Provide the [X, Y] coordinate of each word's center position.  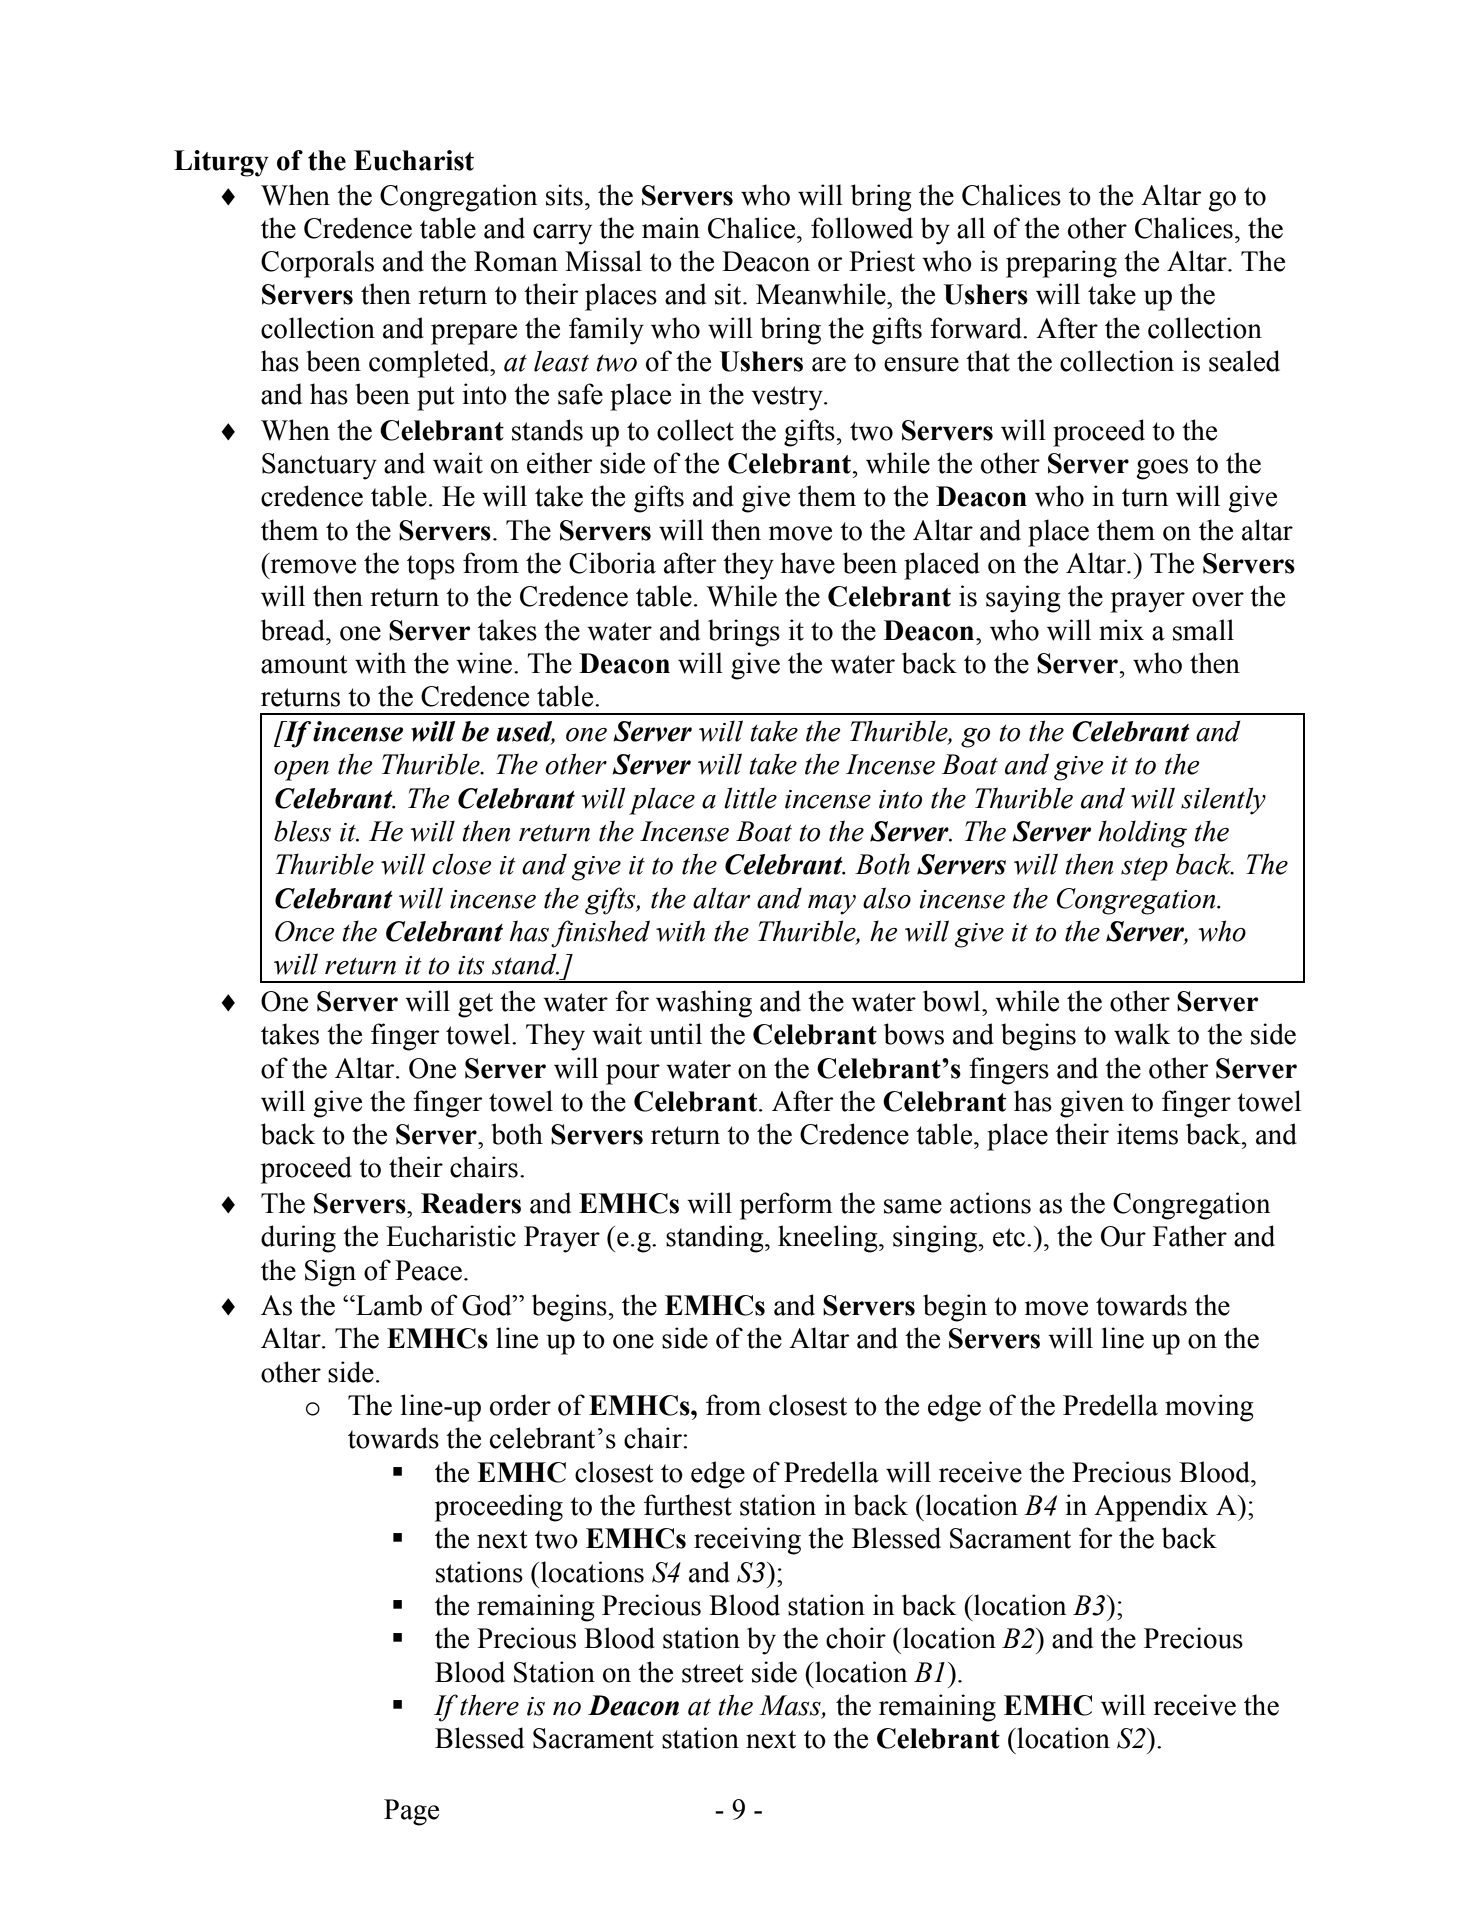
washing [704, 1004]
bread [294, 630]
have [808, 563]
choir [856, 1638]
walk [1142, 1034]
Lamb [388, 1305]
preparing [1061, 264]
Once [304, 931]
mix [1121, 629]
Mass [791, 1706]
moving [1209, 1408]
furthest [688, 1505]
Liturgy [221, 163]
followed [862, 228]
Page [411, 1812]
